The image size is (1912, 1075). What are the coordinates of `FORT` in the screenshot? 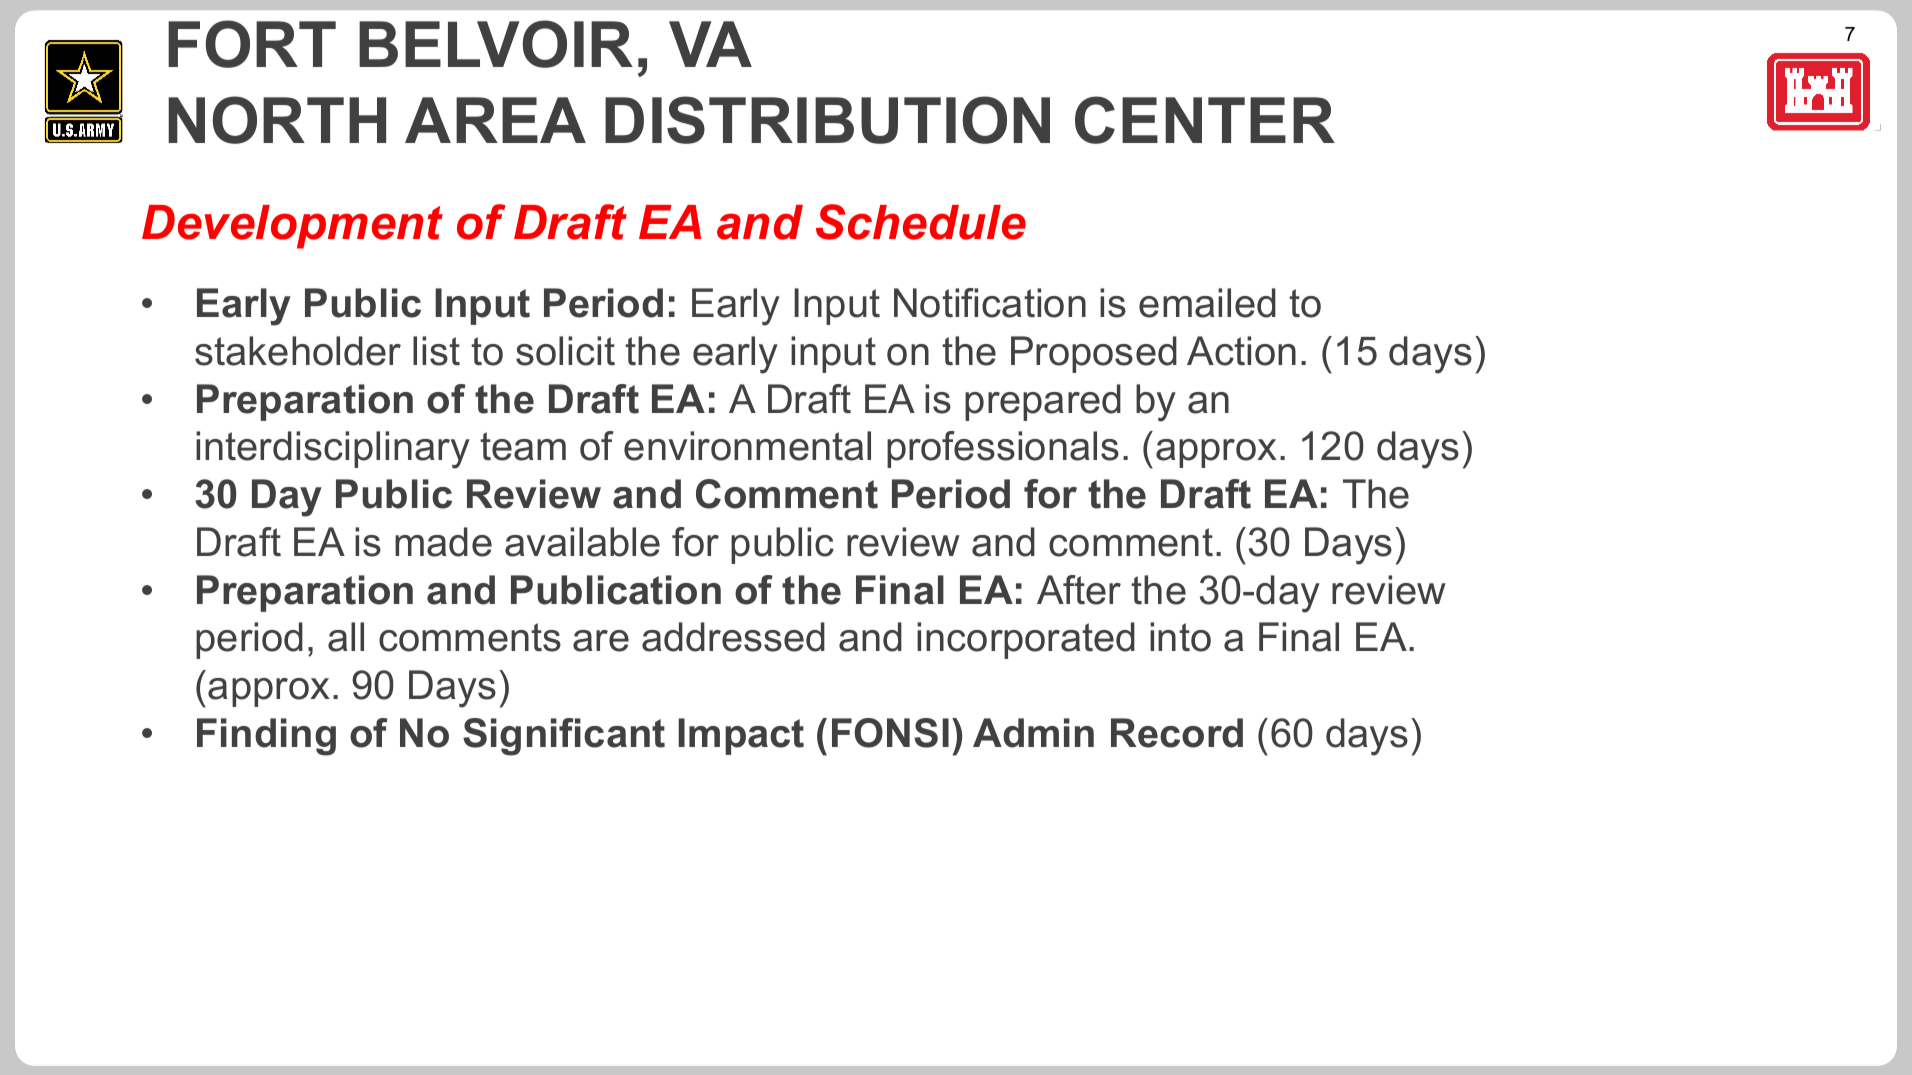 It's located at (252, 44).
